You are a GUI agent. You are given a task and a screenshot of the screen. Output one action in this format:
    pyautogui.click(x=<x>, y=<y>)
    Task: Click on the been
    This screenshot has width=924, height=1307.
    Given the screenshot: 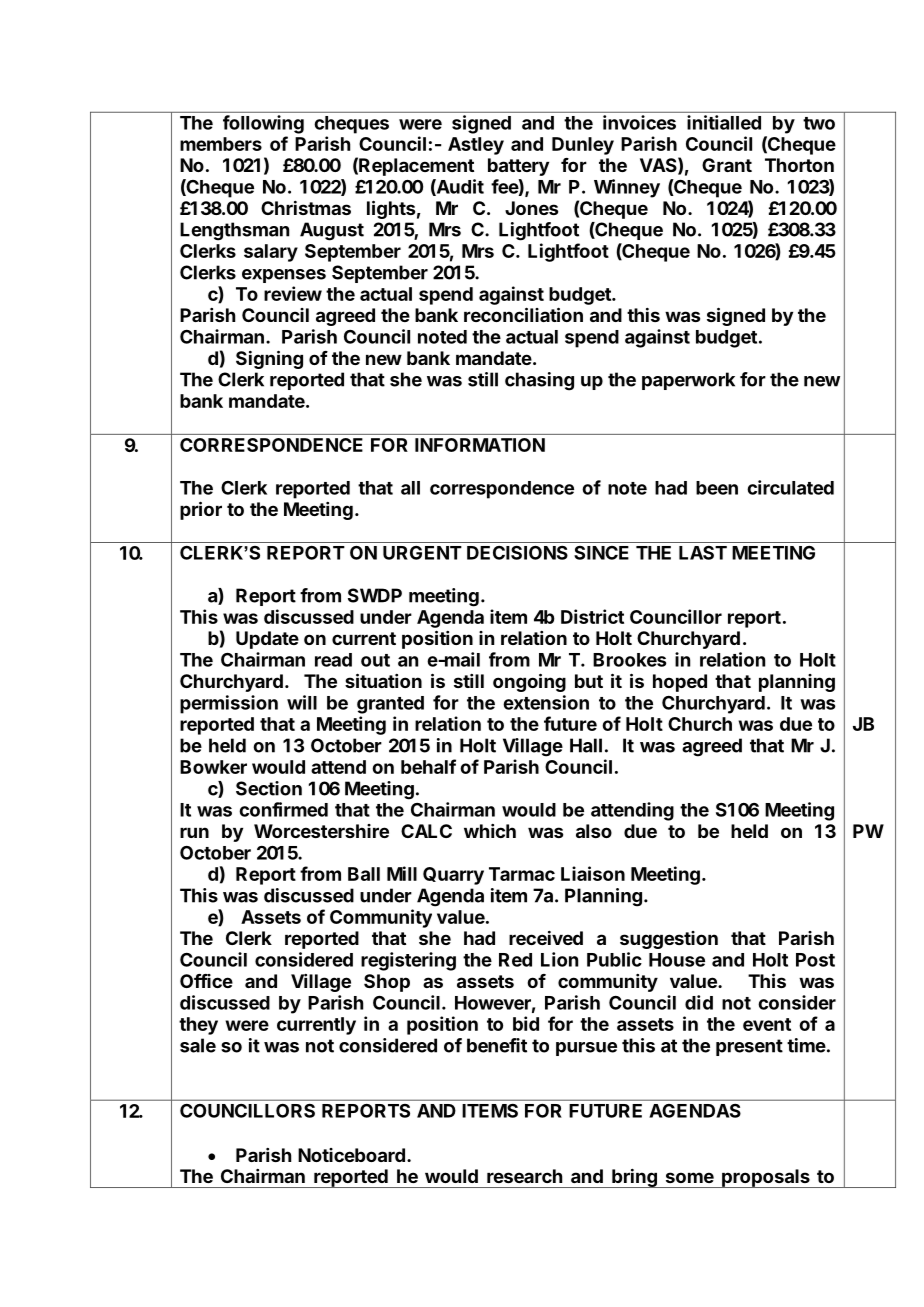 What is the action you would take?
    pyautogui.click(x=717, y=488)
